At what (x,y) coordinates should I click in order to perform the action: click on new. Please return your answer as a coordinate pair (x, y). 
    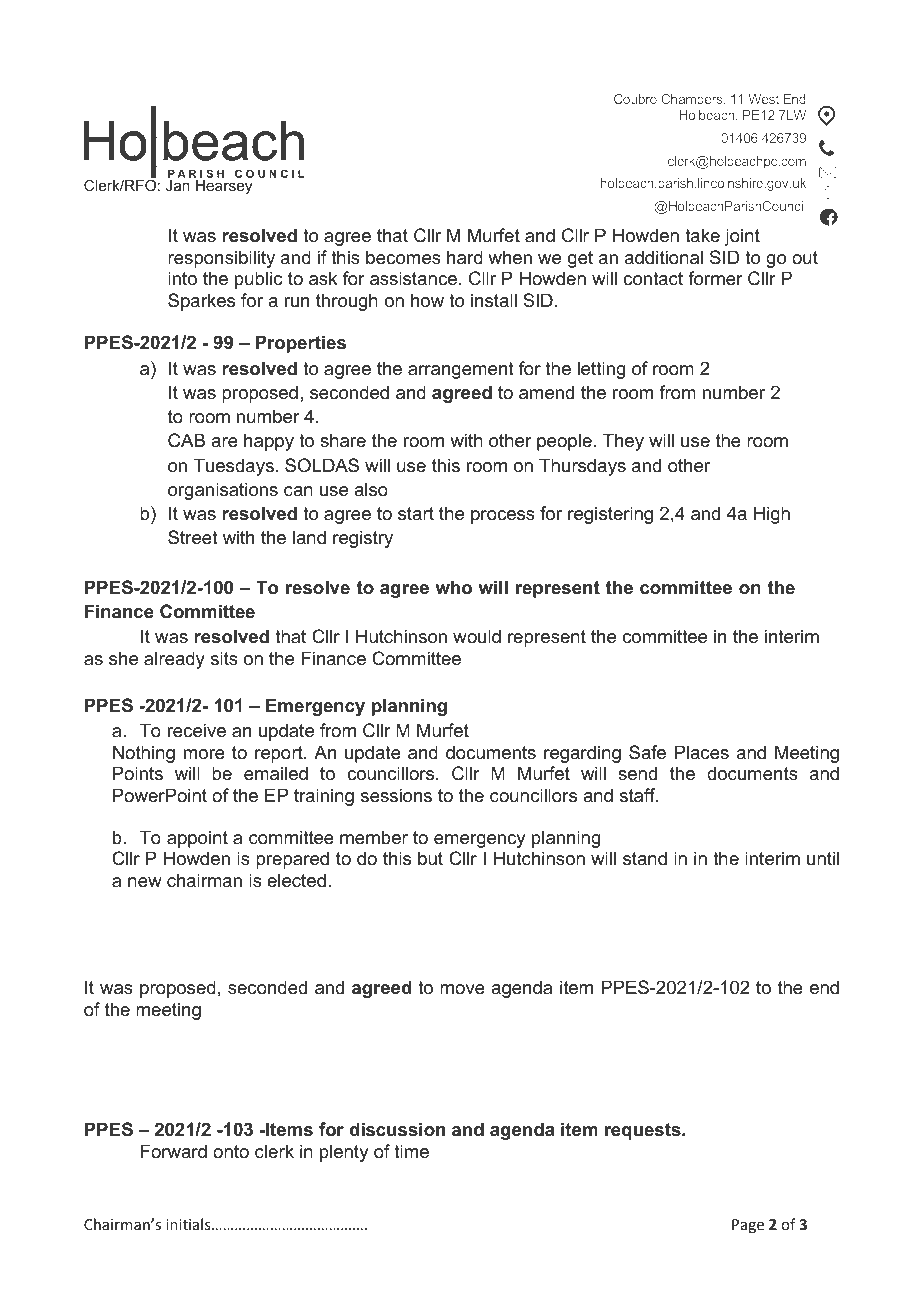
    Looking at the image, I should click on (145, 882).
